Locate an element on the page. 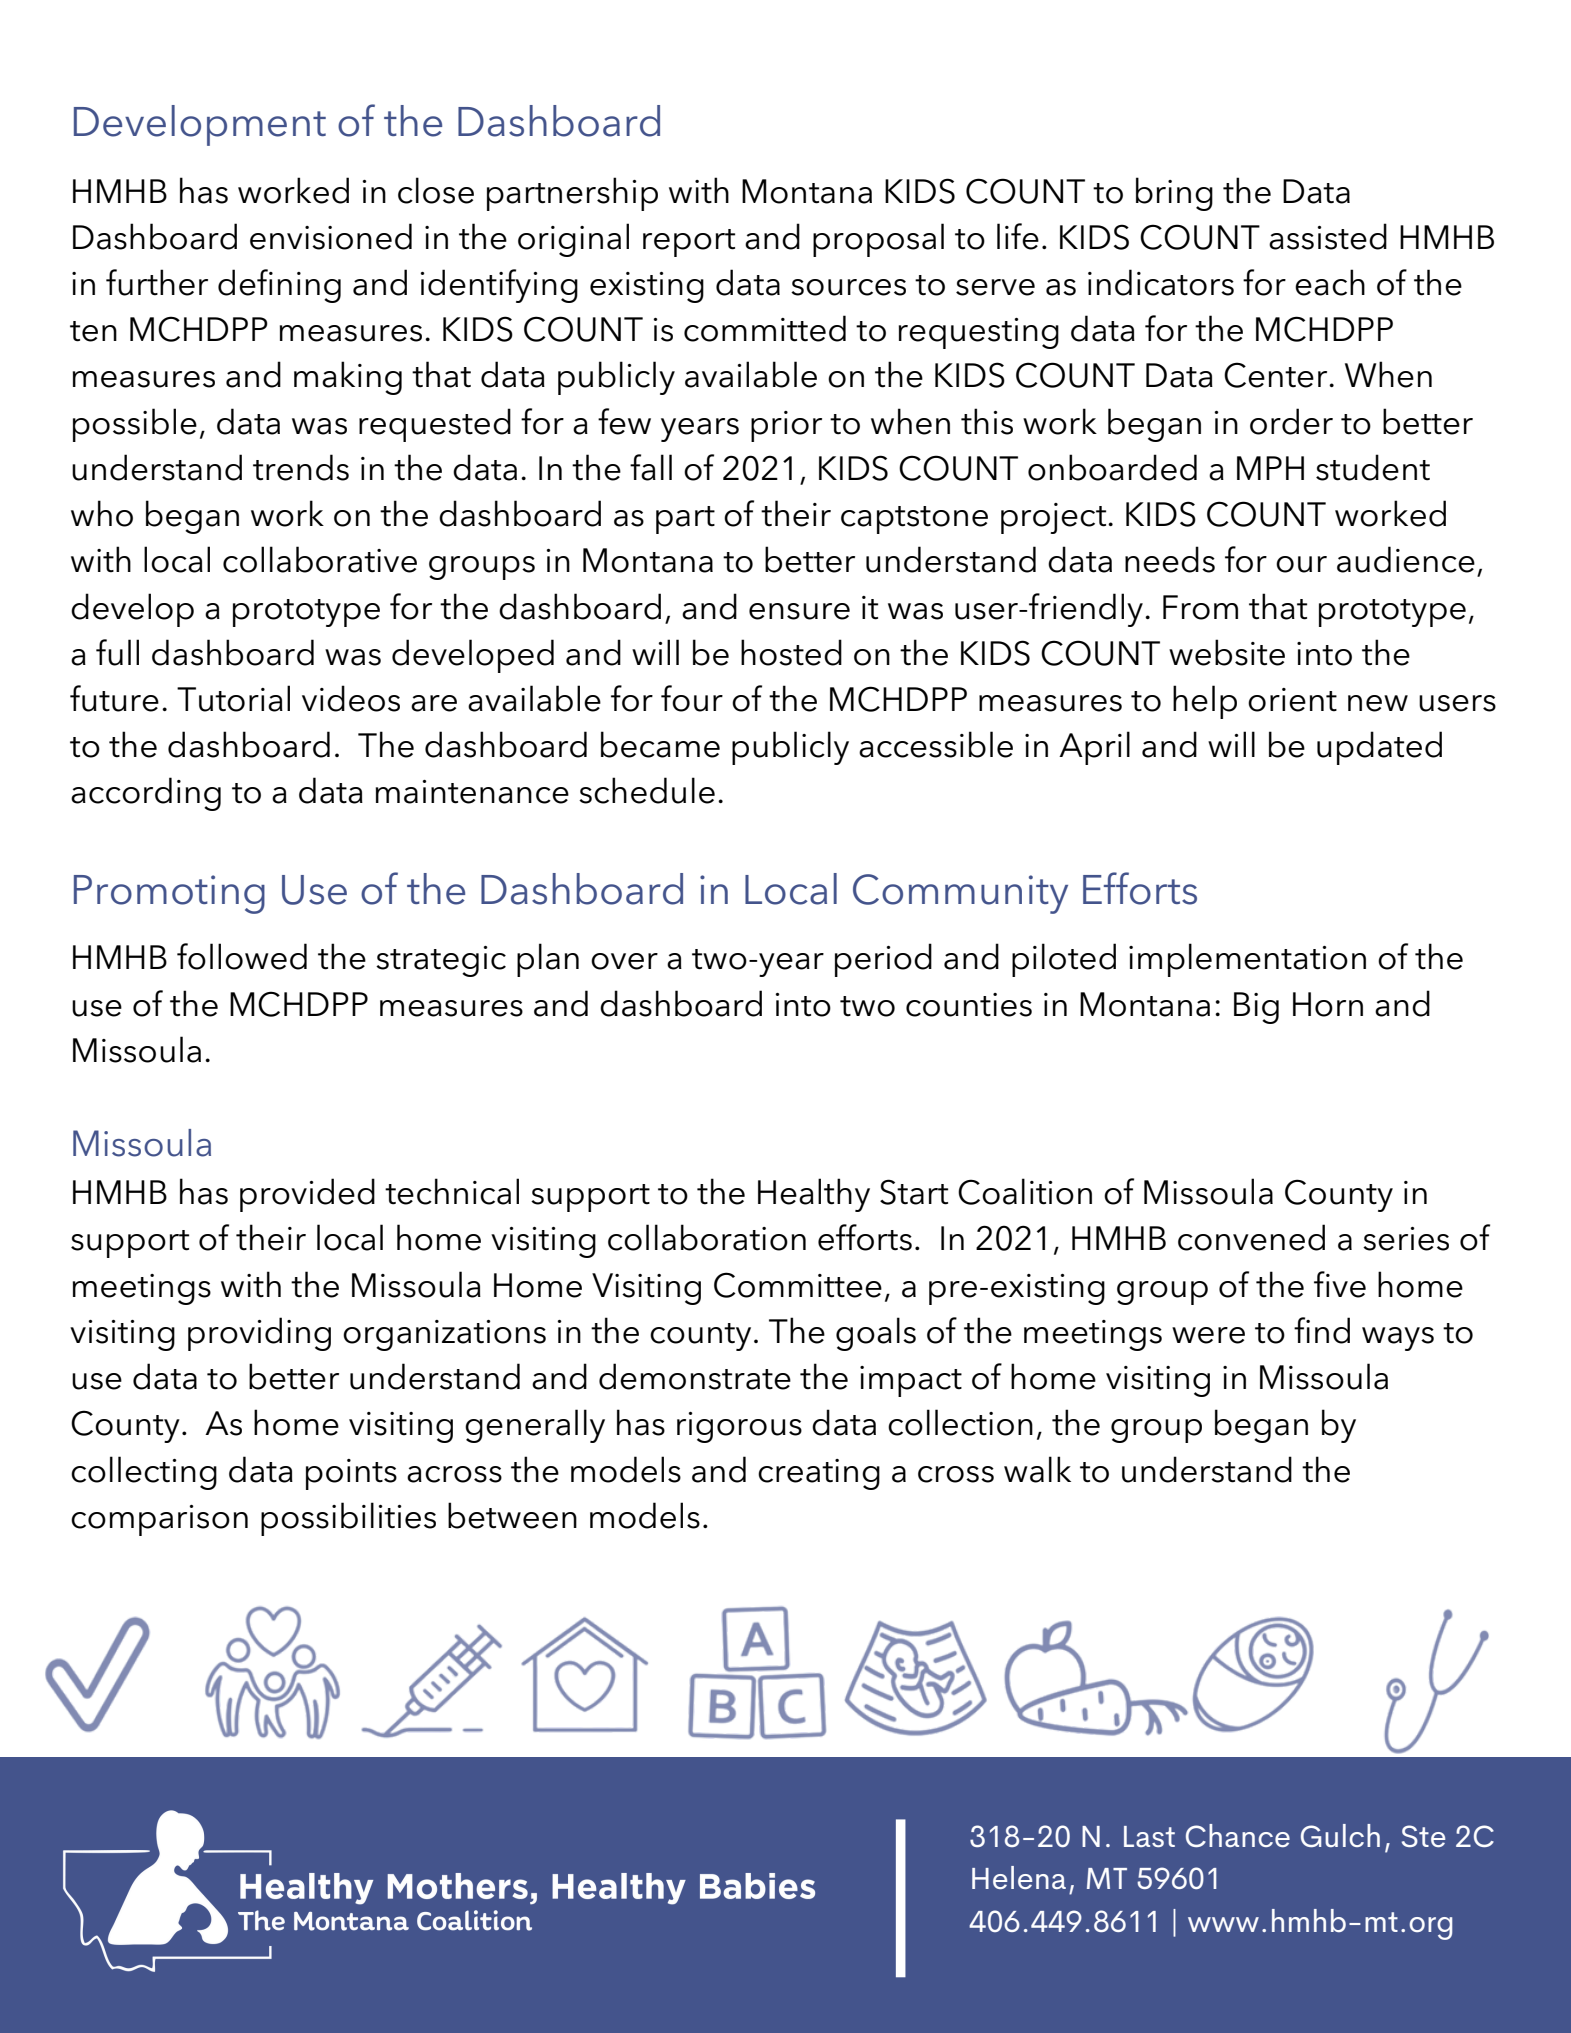  comparison is located at coordinates (159, 1520).
